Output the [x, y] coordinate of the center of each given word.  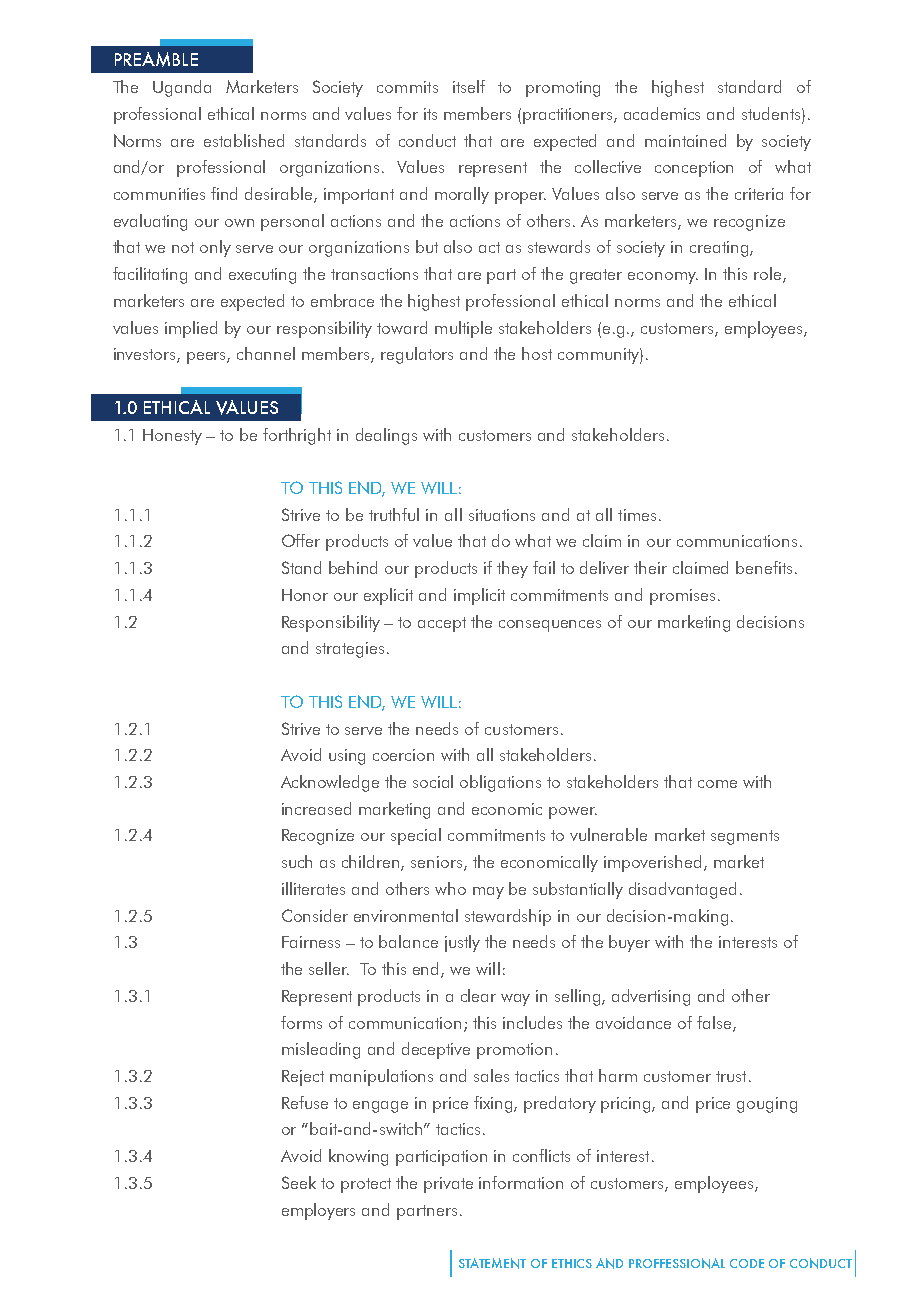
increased [316, 808]
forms [301, 1022]
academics [662, 113]
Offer [301, 540]
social [433, 781]
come [717, 784]
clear [478, 995]
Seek [299, 1182]
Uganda [182, 88]
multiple [463, 329]
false [715, 1023]
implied [191, 329]
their [650, 567]
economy [663, 278]
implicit [479, 596]
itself [469, 86]
